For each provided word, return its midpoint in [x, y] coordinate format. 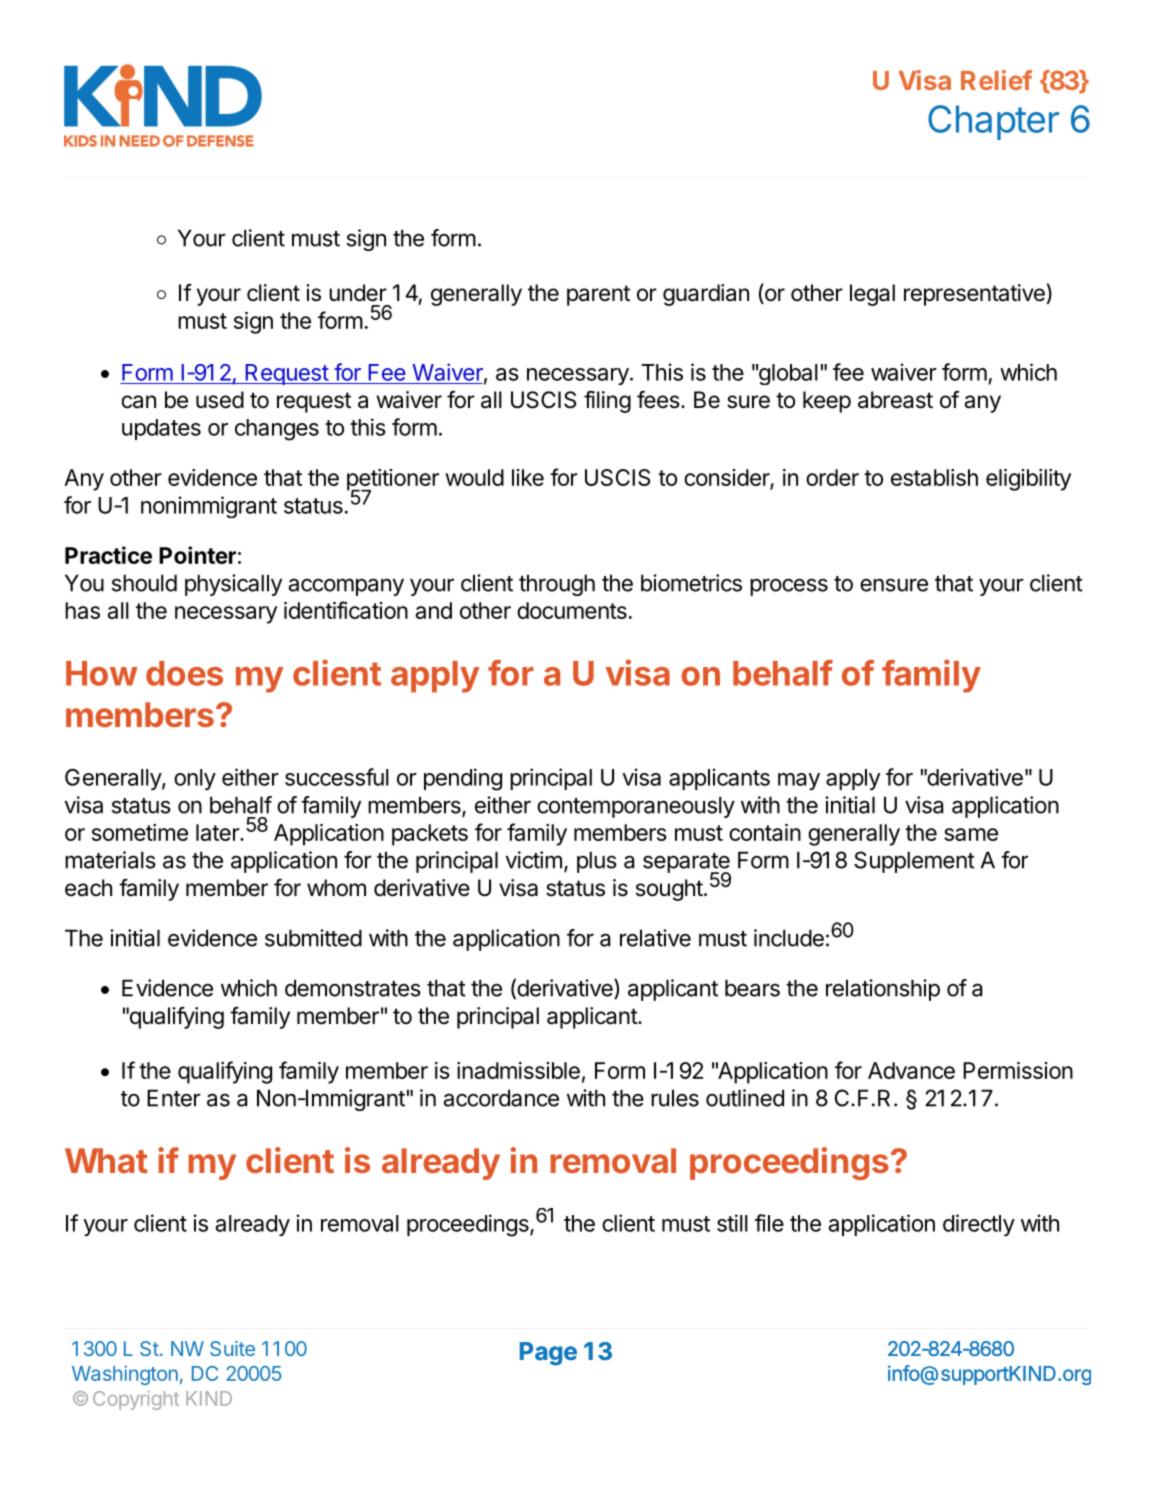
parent [598, 295]
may [799, 781]
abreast [895, 400]
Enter [174, 1098]
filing [607, 402]
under [358, 293]
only [195, 779]
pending [463, 779]
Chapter [993, 122]
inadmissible [518, 1070]
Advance [911, 1070]
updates [161, 429]
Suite [232, 1348]
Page [548, 1354]
